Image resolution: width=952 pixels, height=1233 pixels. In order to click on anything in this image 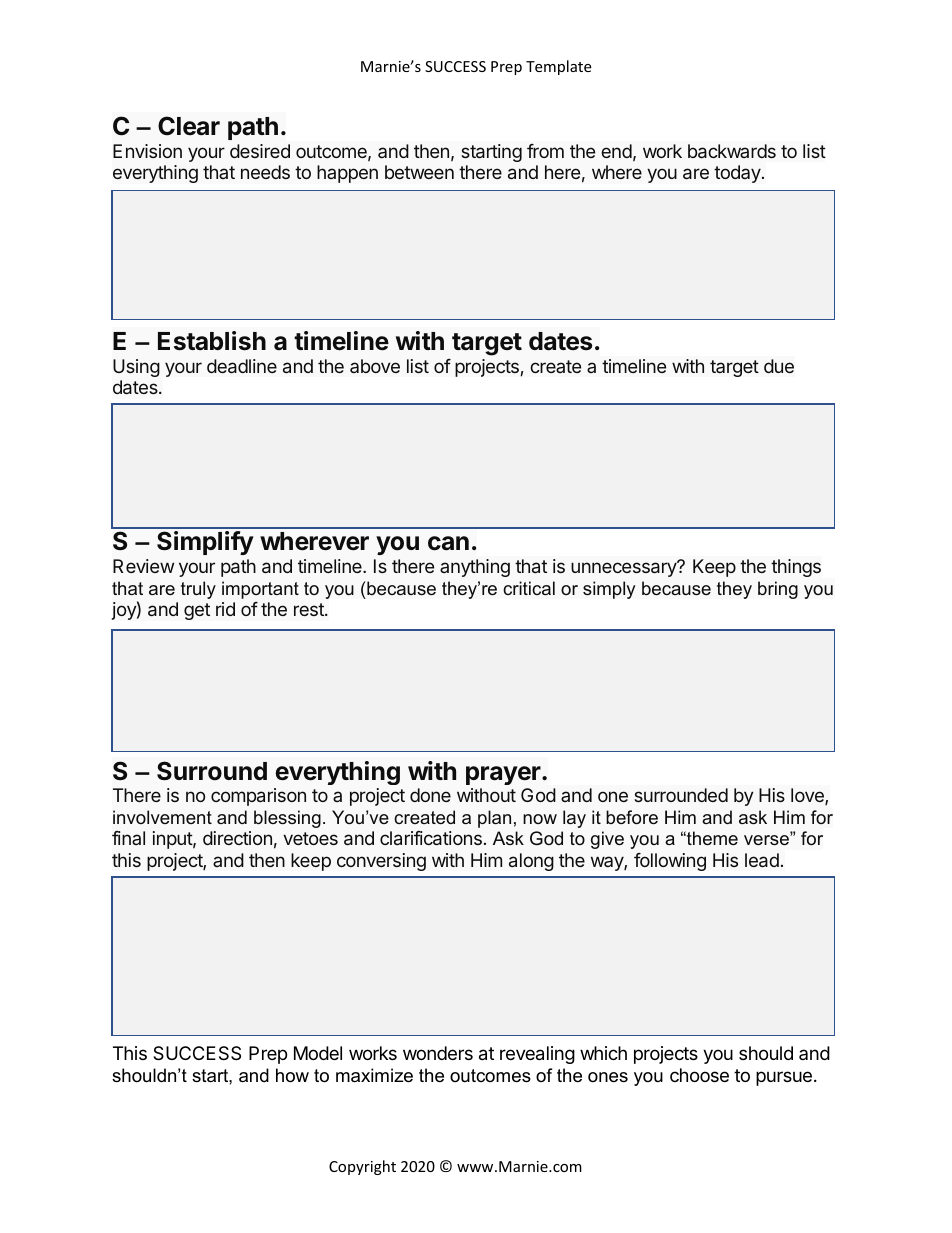, I will do `click(475, 568)`.
